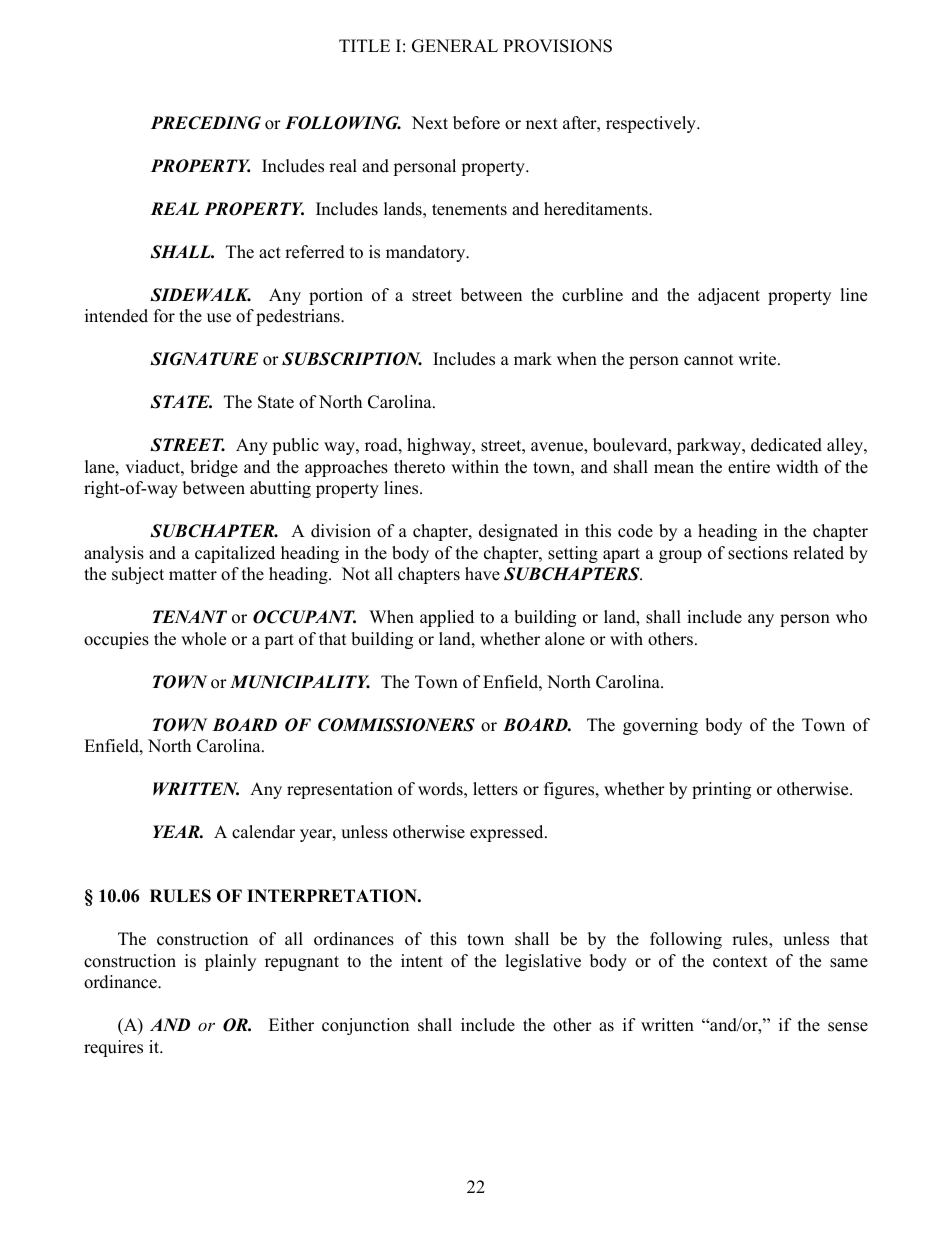  I want to click on PRECEDING, so click(206, 123).
